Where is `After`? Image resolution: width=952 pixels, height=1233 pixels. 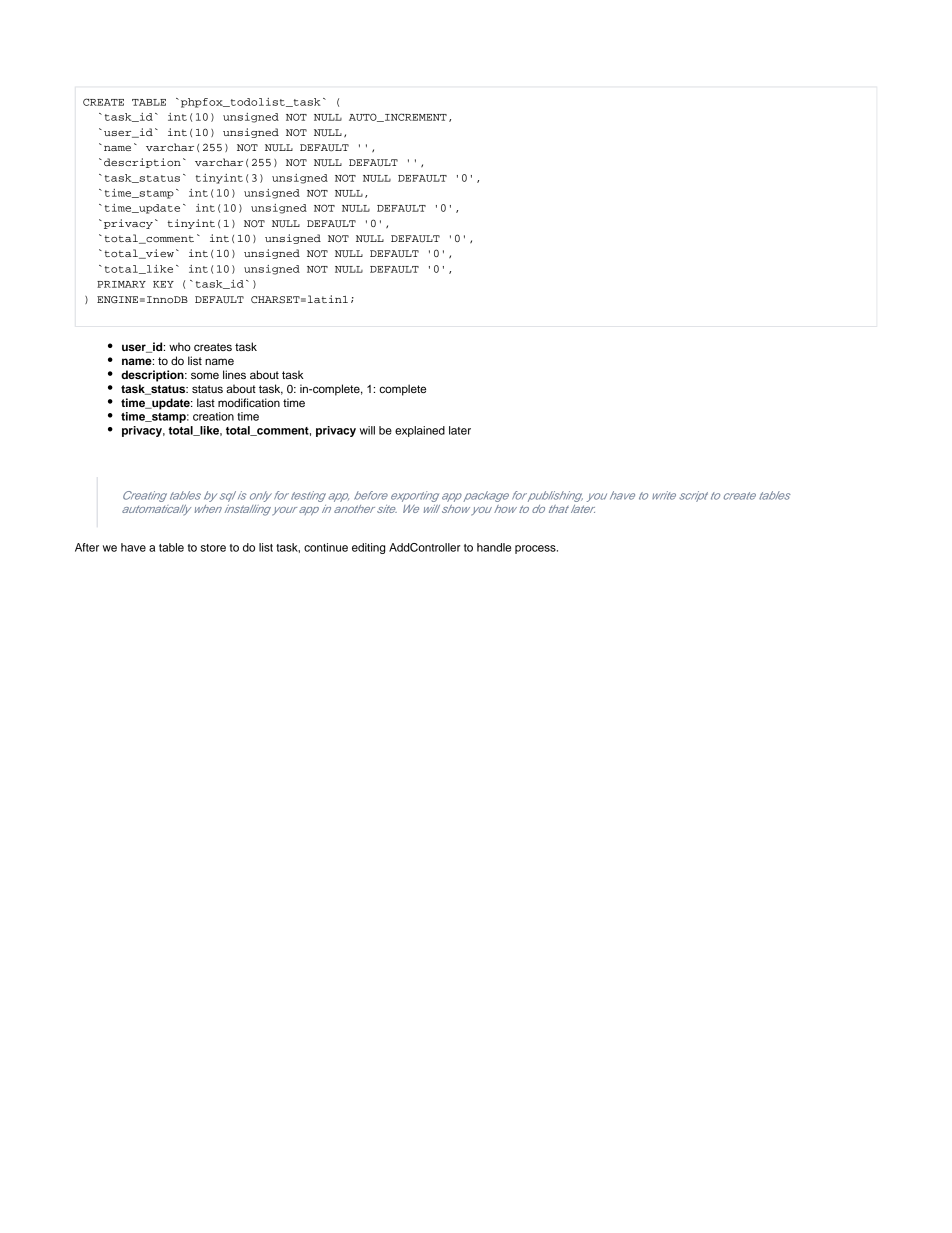
After is located at coordinates (87, 547).
